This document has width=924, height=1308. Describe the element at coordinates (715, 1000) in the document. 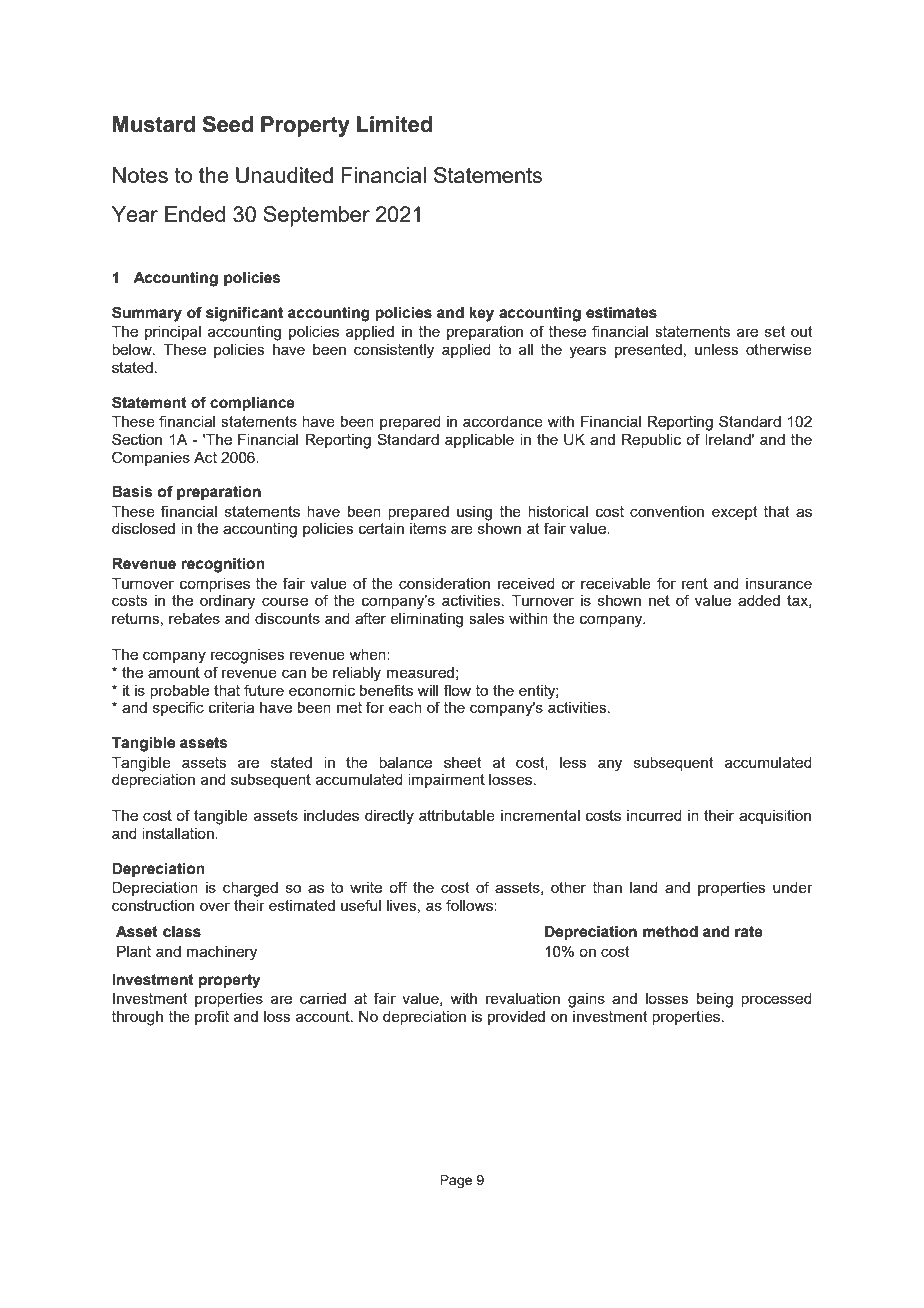

I see `being` at that location.
